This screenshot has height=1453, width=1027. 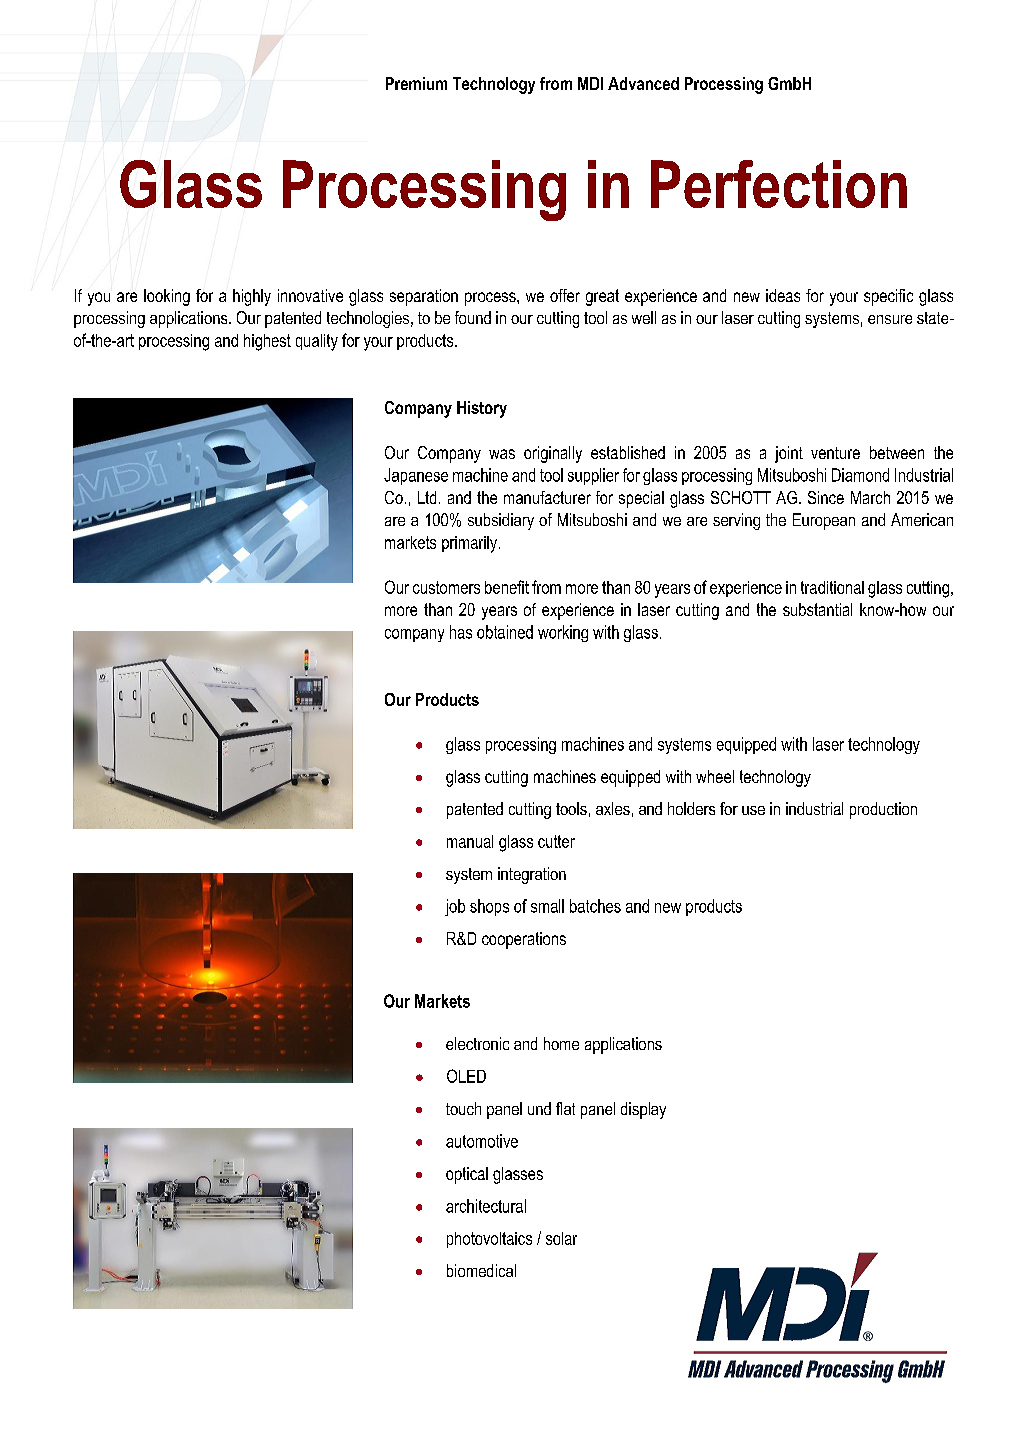 I want to click on solar, so click(x=561, y=1238).
